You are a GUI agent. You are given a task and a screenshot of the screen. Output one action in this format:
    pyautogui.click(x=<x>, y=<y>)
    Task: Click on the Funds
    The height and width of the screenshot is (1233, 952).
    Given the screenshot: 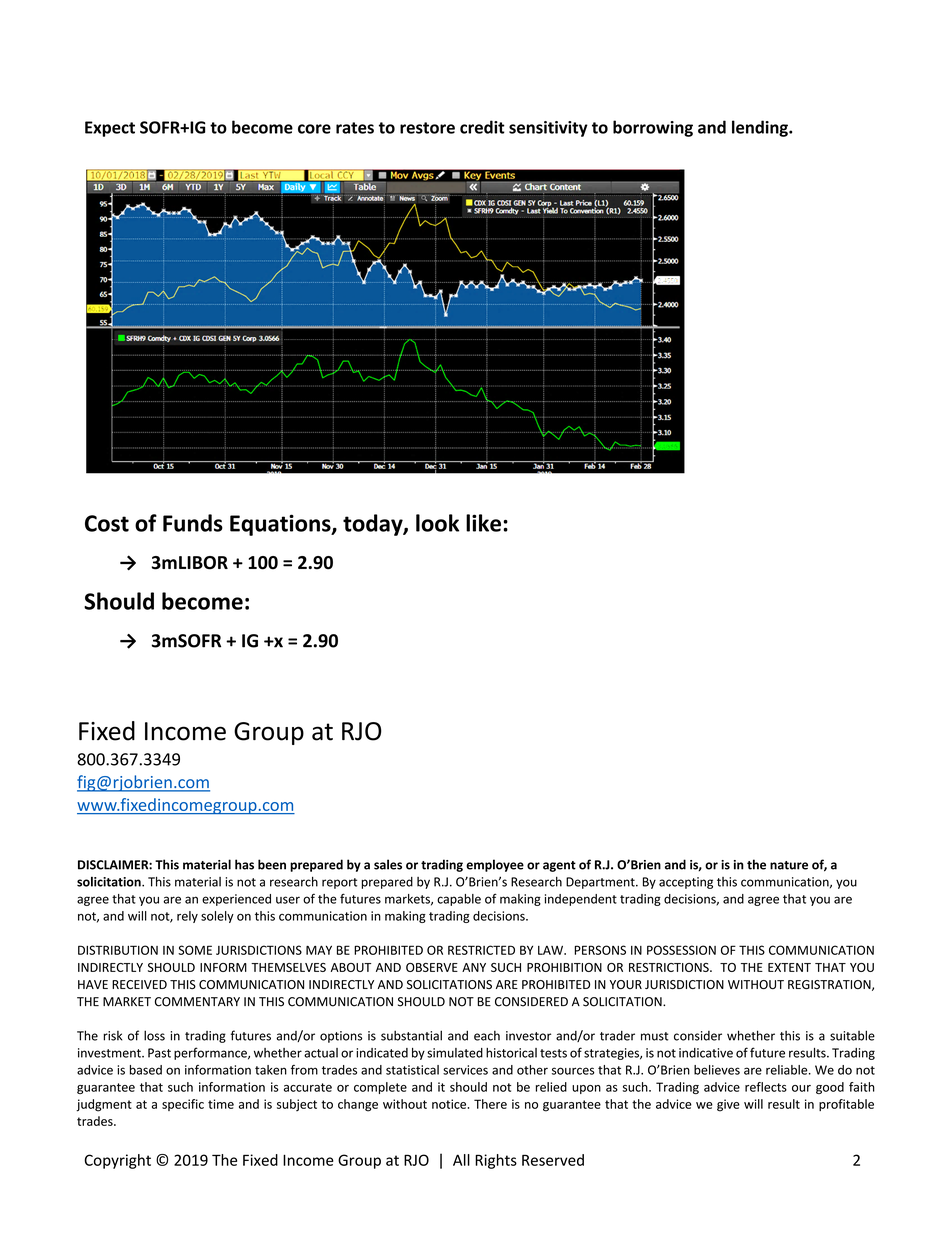 What is the action you would take?
    pyautogui.click(x=193, y=523)
